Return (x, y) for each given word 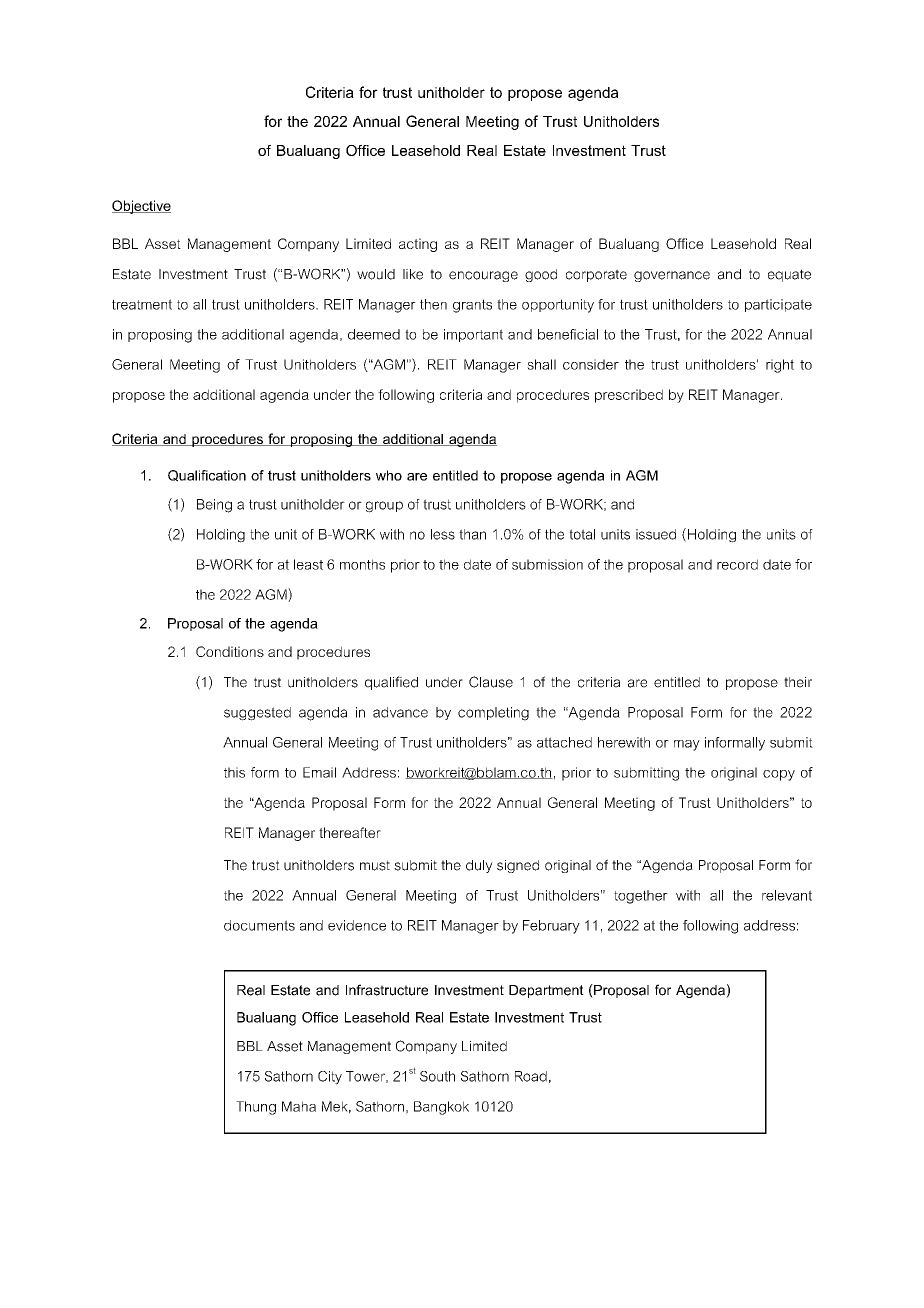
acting (418, 245)
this (234, 772)
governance (672, 276)
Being (214, 506)
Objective (141, 207)
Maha (299, 1106)
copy (779, 775)
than (472, 534)
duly (479, 866)
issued (656, 534)
